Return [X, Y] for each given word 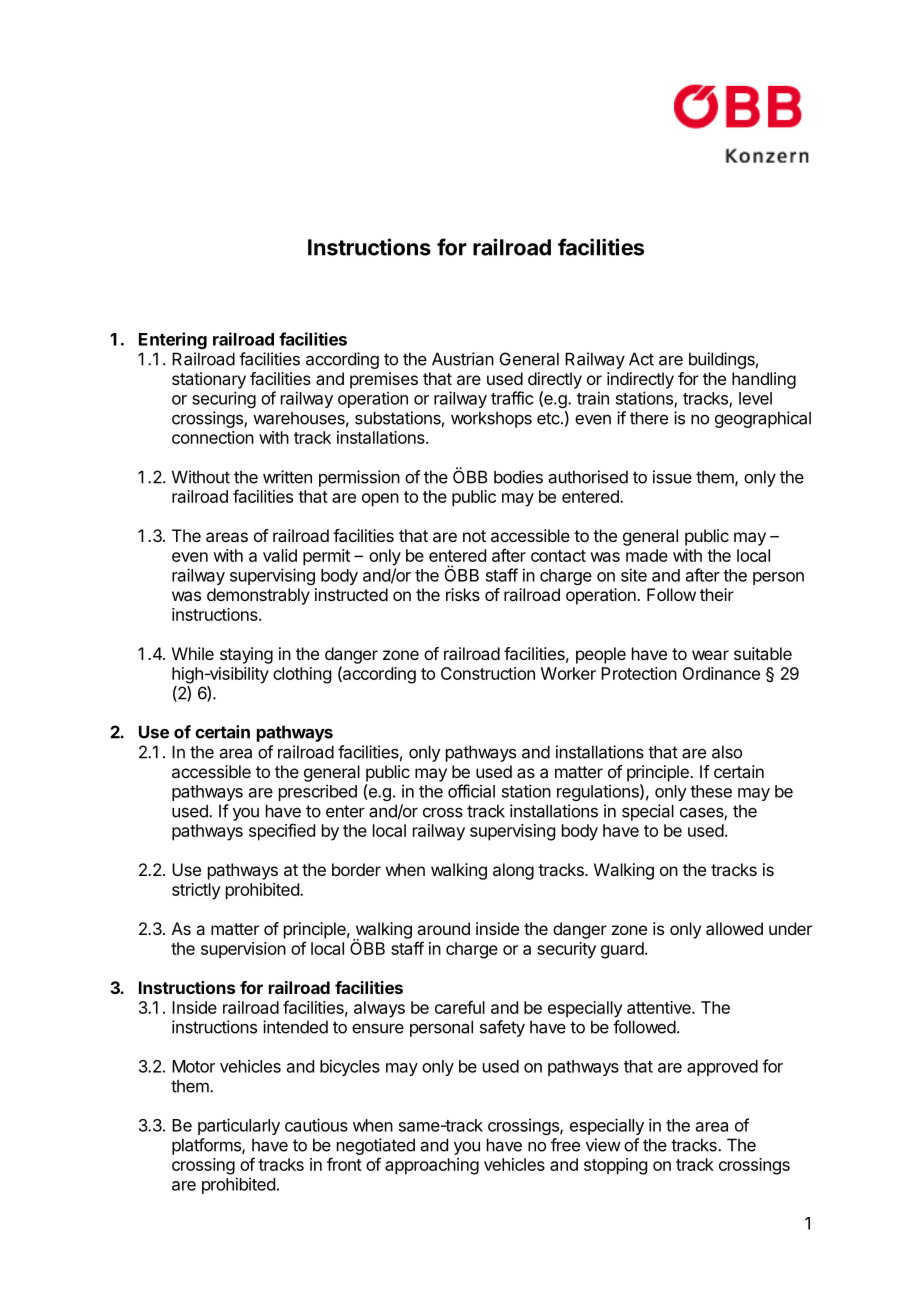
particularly [239, 1126]
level [755, 398]
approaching [432, 1166]
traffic [512, 398]
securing [224, 399]
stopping [615, 1166]
